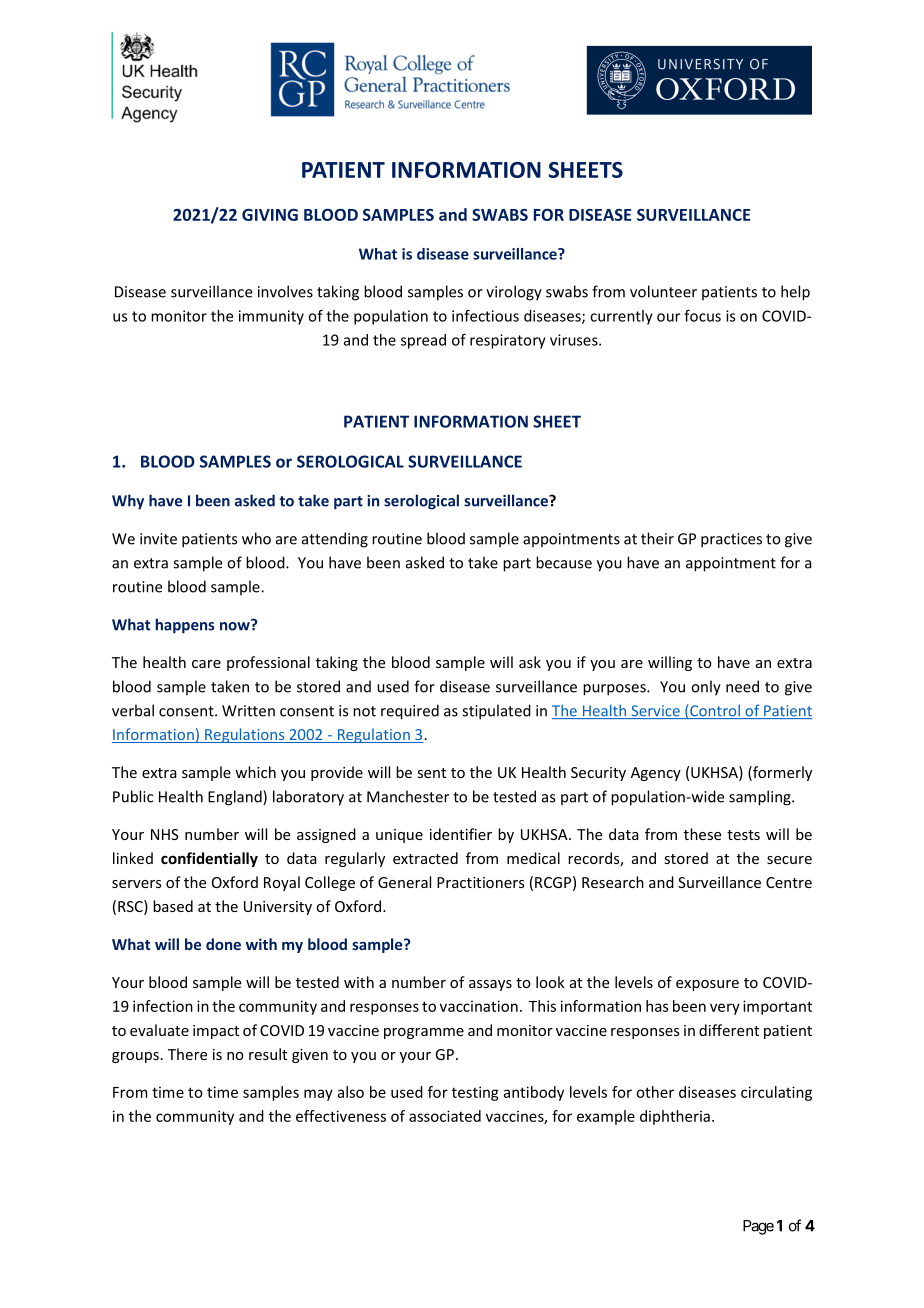  Describe the element at coordinates (461, 834) in the screenshot. I see `identifier` at that location.
